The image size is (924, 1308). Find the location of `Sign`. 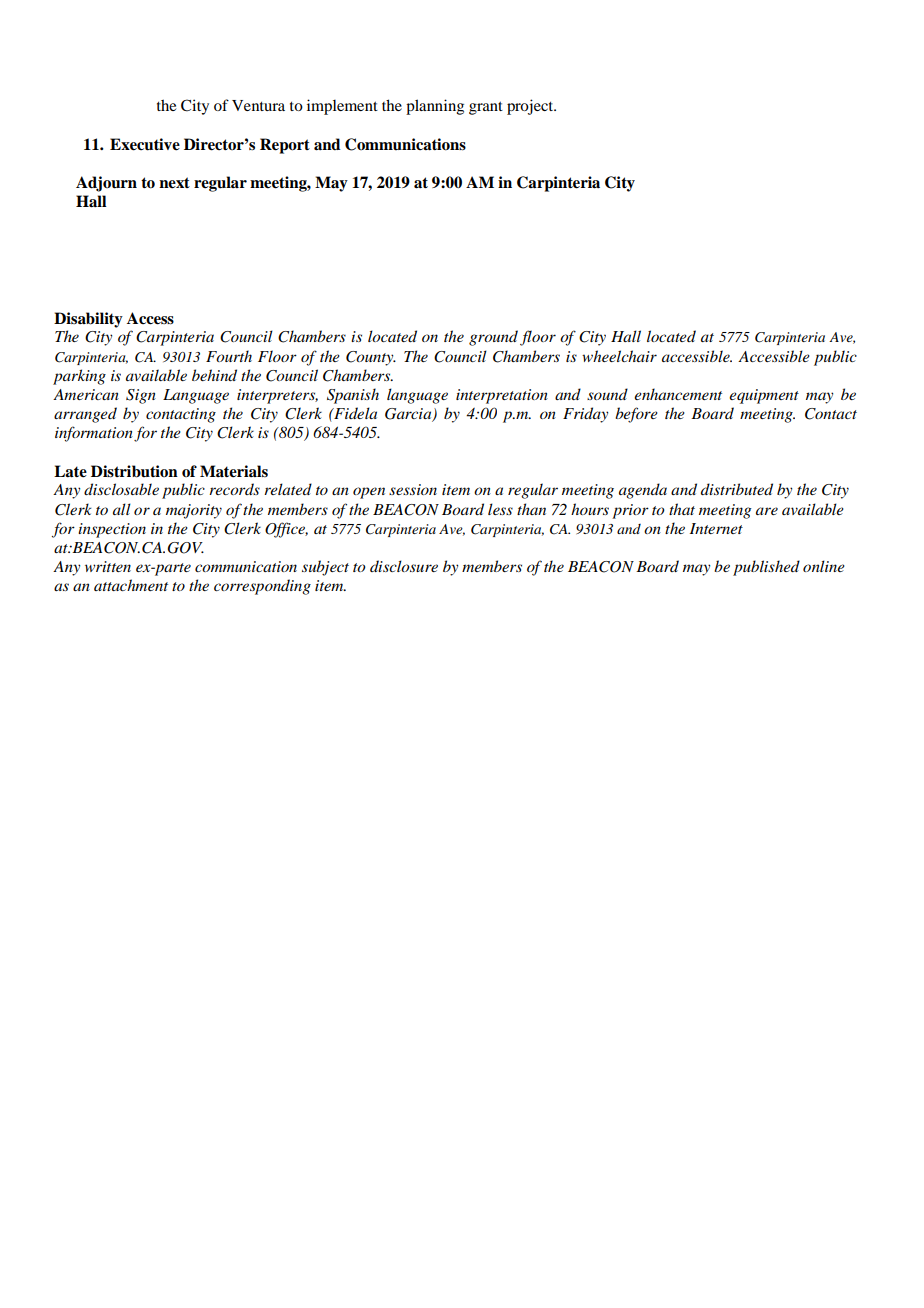

Sign is located at coordinates (141, 396).
